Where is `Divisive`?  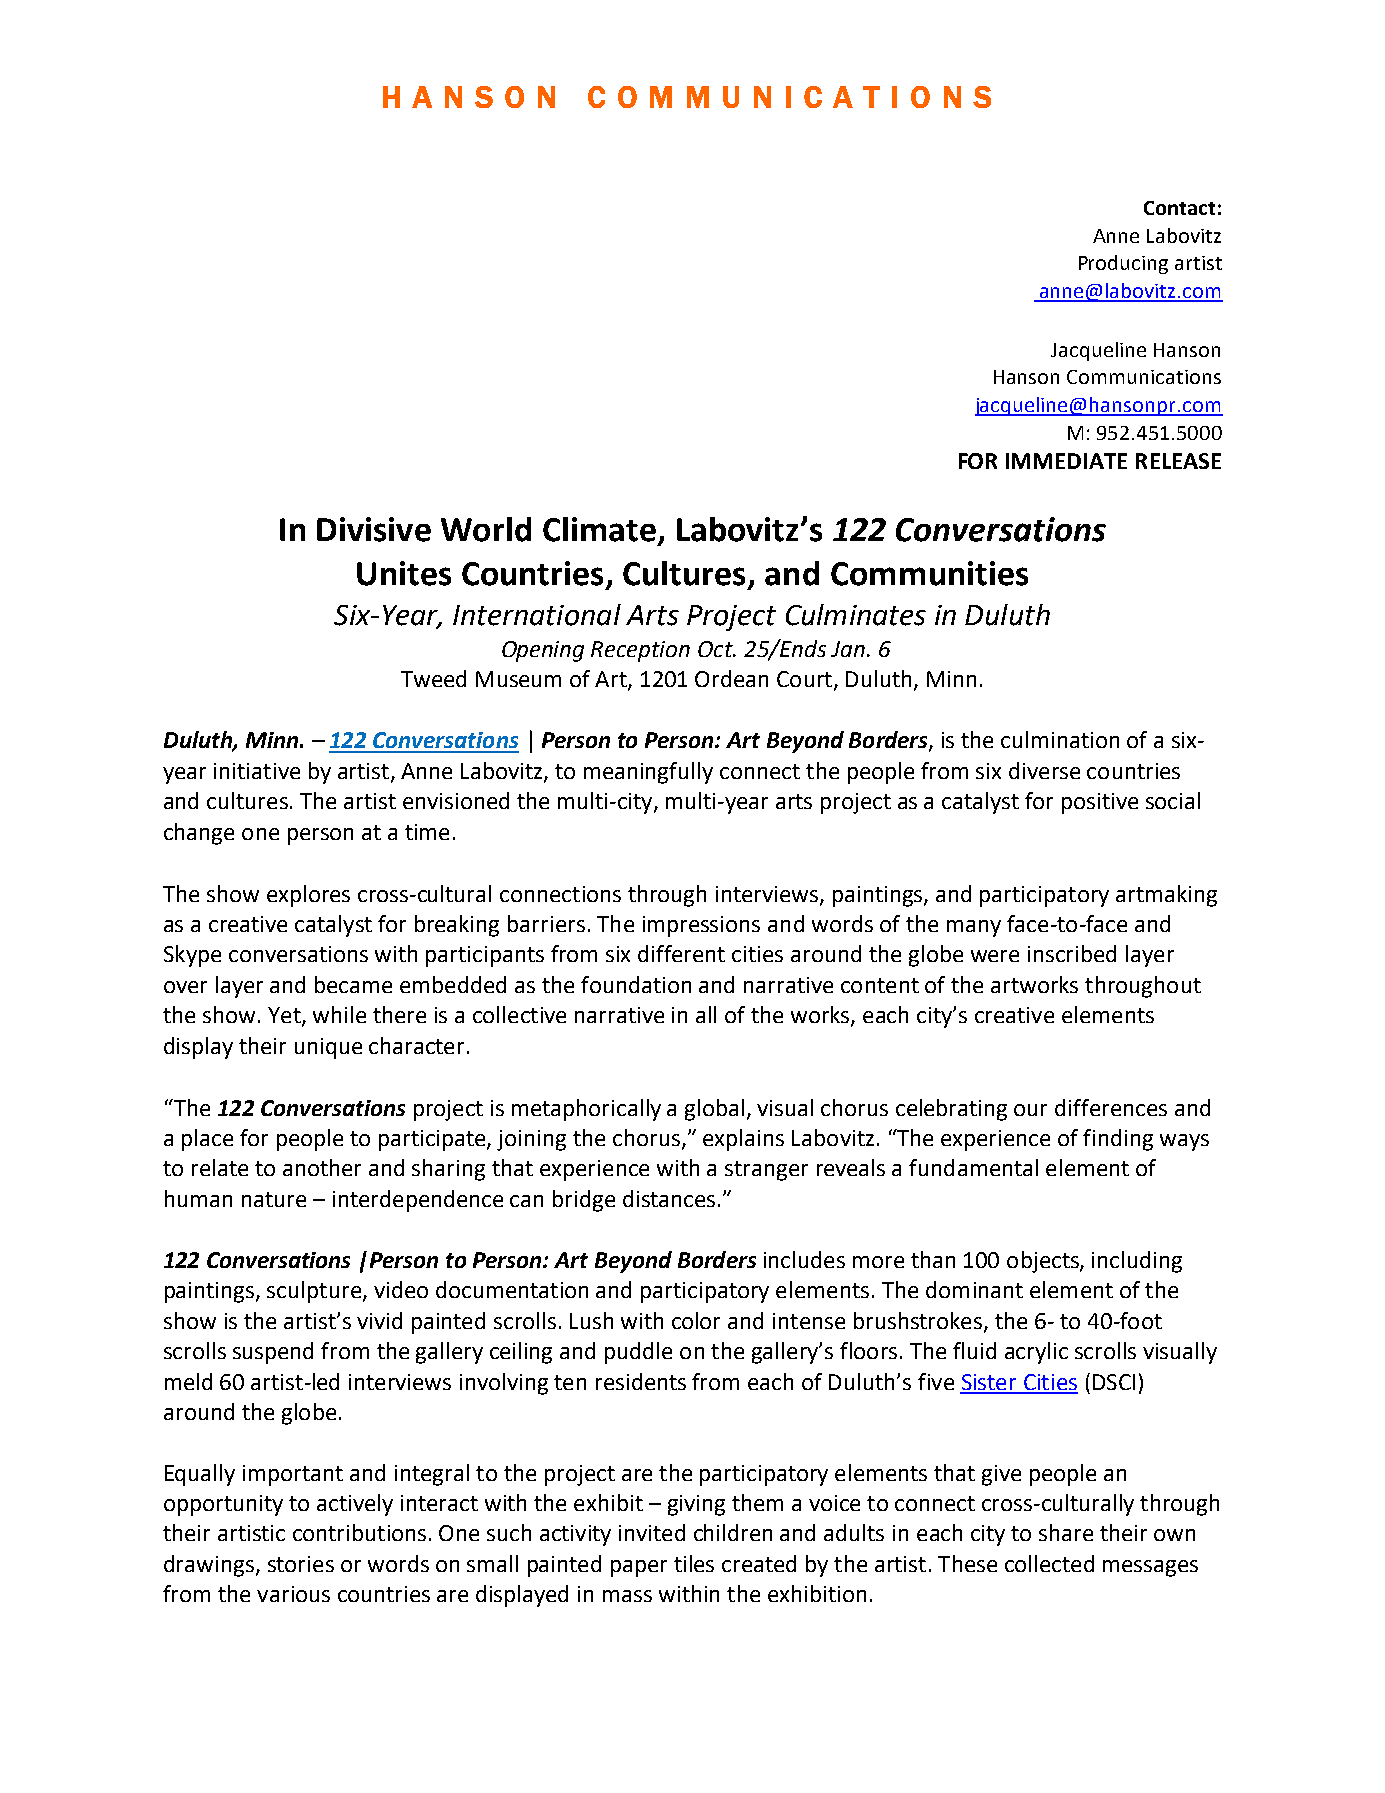
Divisive is located at coordinates (374, 529).
